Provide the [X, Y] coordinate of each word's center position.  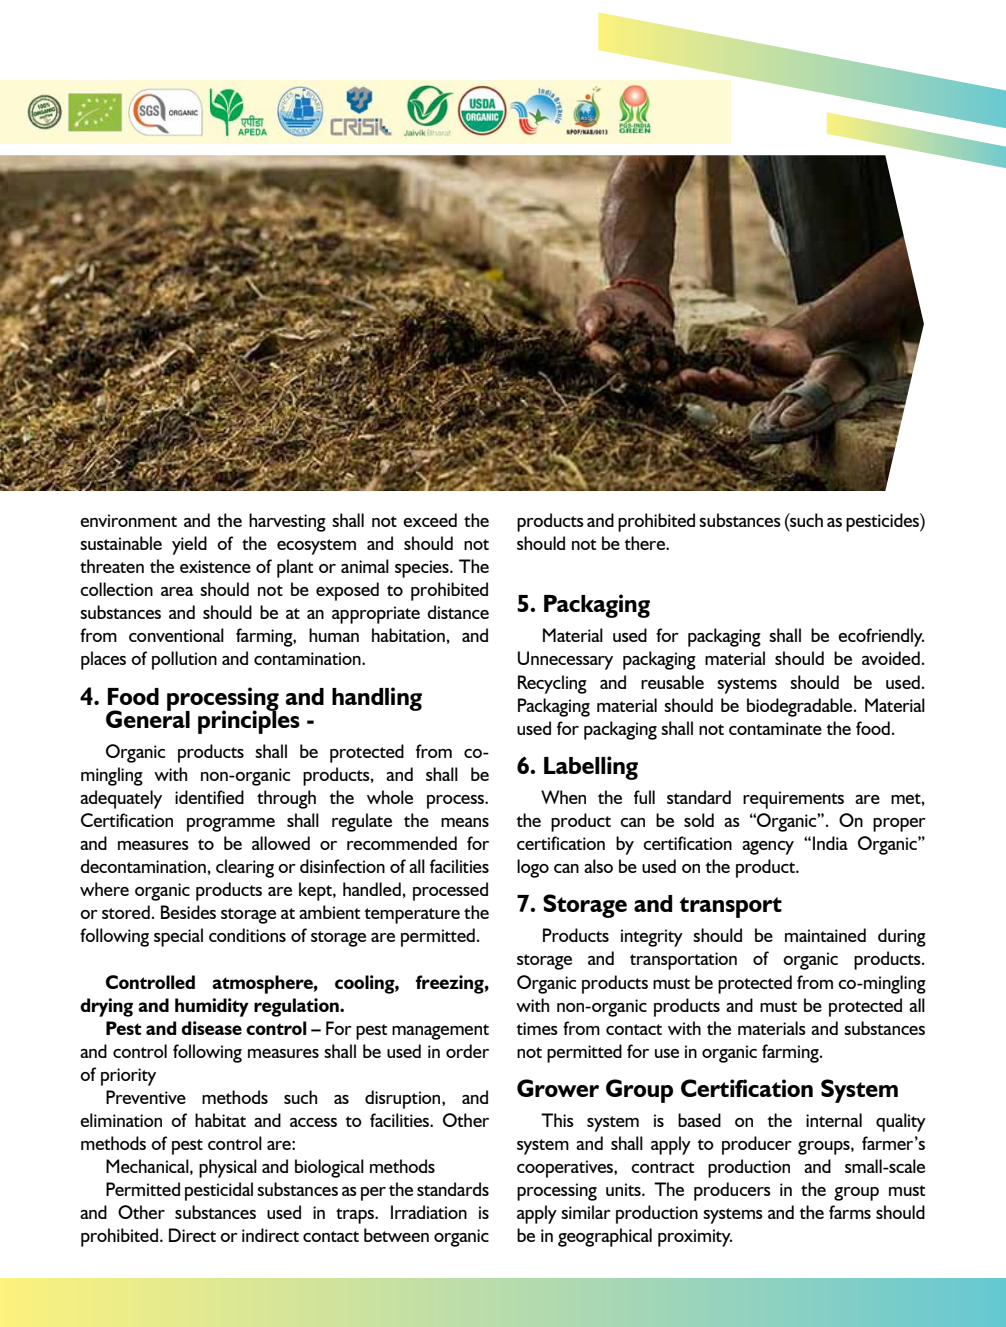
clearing [245, 868]
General [148, 718]
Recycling [552, 684]
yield [189, 545]
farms [850, 1212]
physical [228, 1168]
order [467, 1051]
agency [768, 848]
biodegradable [801, 707]
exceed [430, 520]
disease [211, 1028]
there [645, 543]
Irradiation [429, 1212]
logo [533, 868]
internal [834, 1120]
